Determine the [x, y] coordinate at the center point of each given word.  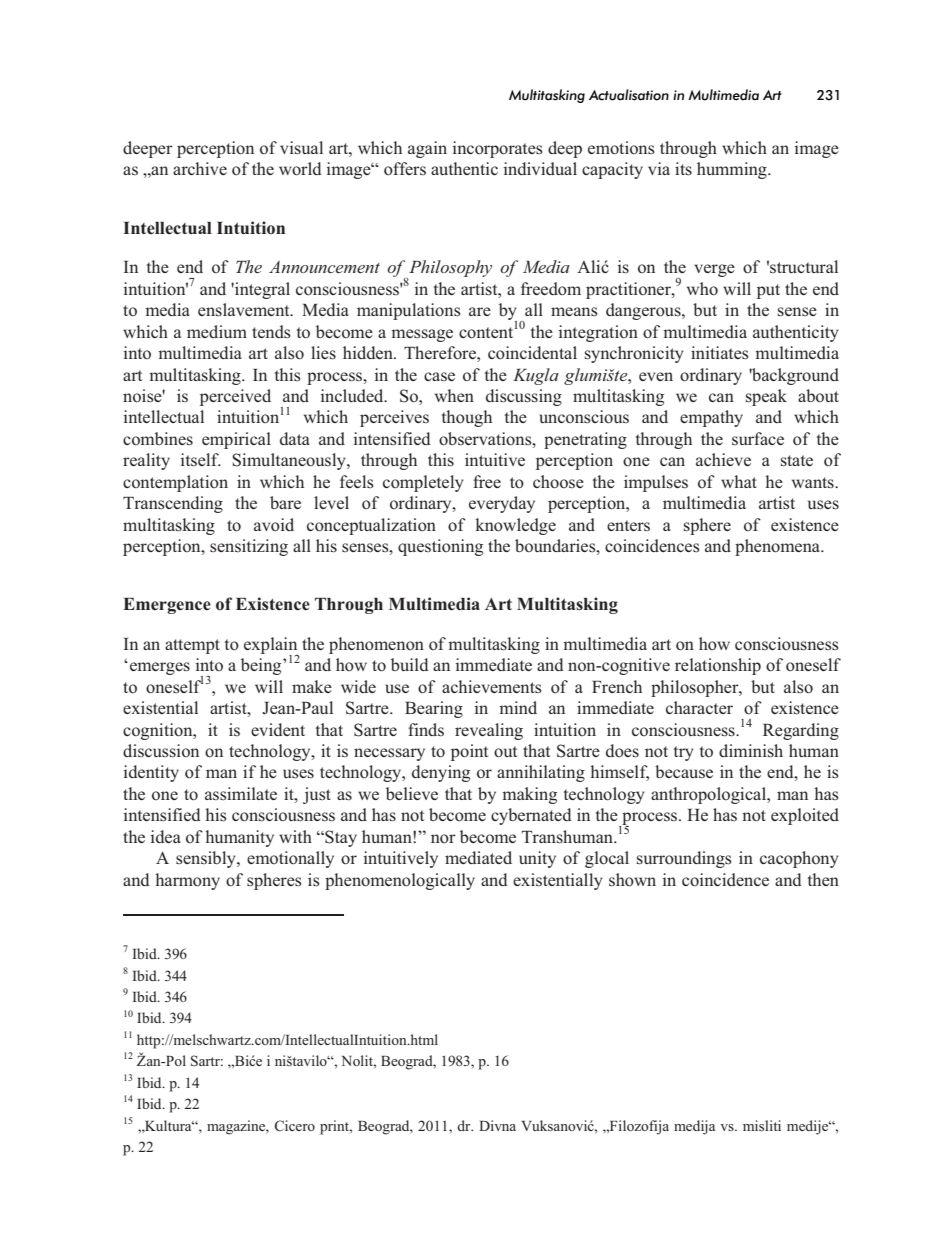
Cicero [295, 1126]
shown [632, 879]
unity [537, 859]
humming [733, 170]
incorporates [498, 149]
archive [200, 168]
